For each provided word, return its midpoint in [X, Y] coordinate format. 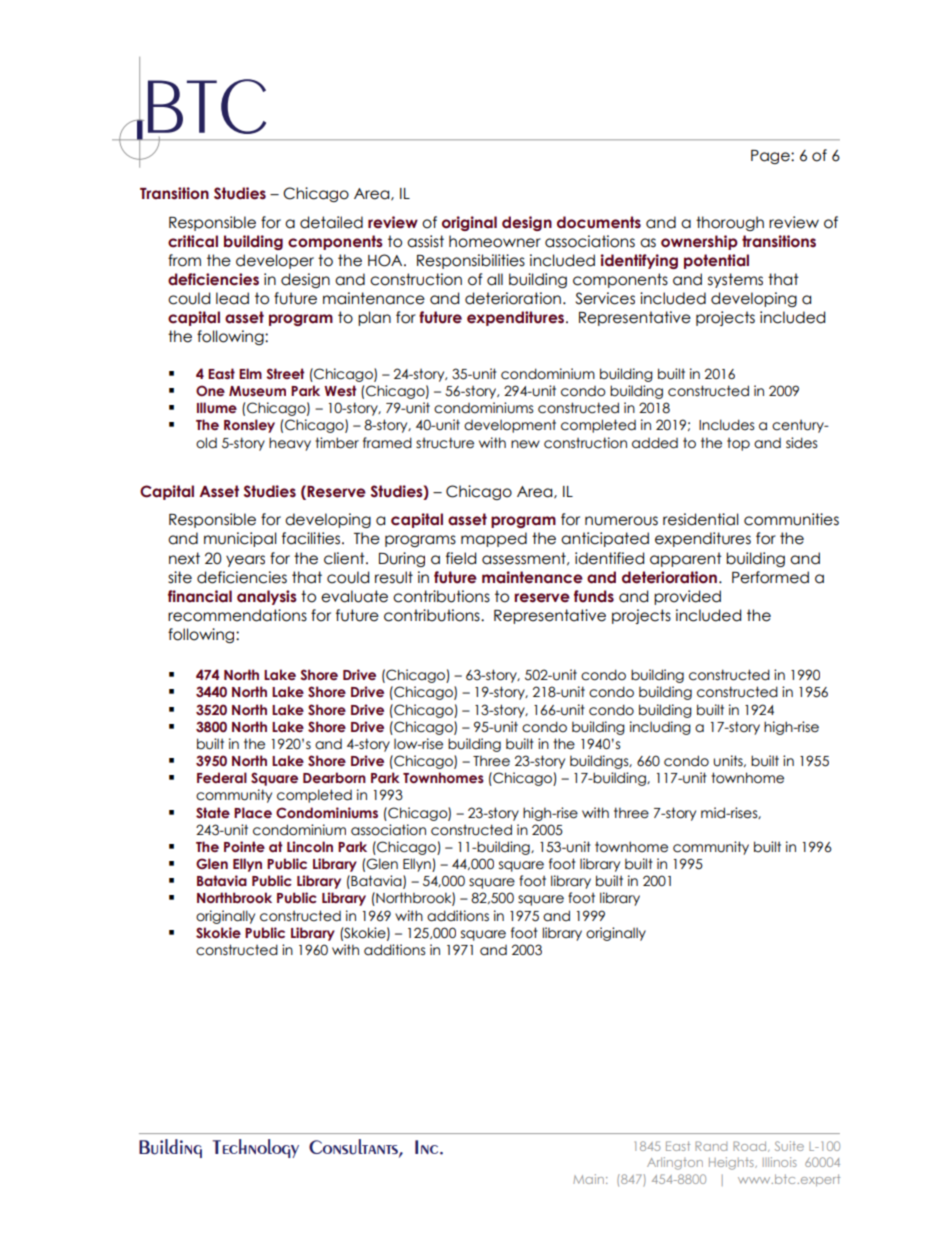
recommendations [237, 615]
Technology [256, 1148]
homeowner [495, 241]
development [510, 426]
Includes [726, 425]
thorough [730, 223]
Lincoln [310, 847]
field [461, 558]
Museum [257, 391]
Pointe [244, 846]
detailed [331, 222]
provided [687, 597]
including [660, 728]
